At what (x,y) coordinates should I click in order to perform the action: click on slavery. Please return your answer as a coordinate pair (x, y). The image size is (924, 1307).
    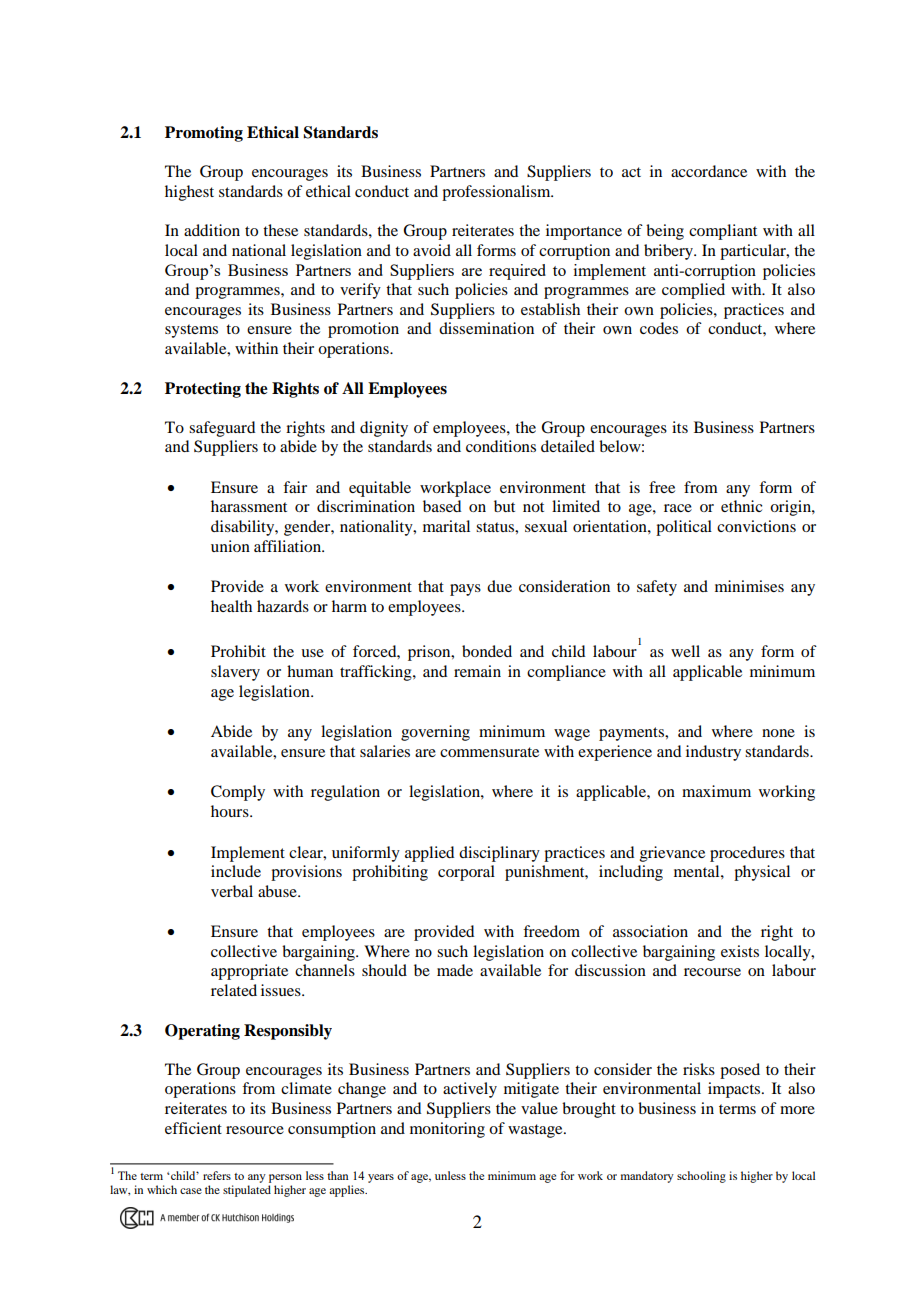
    Looking at the image, I should click on (235, 673).
